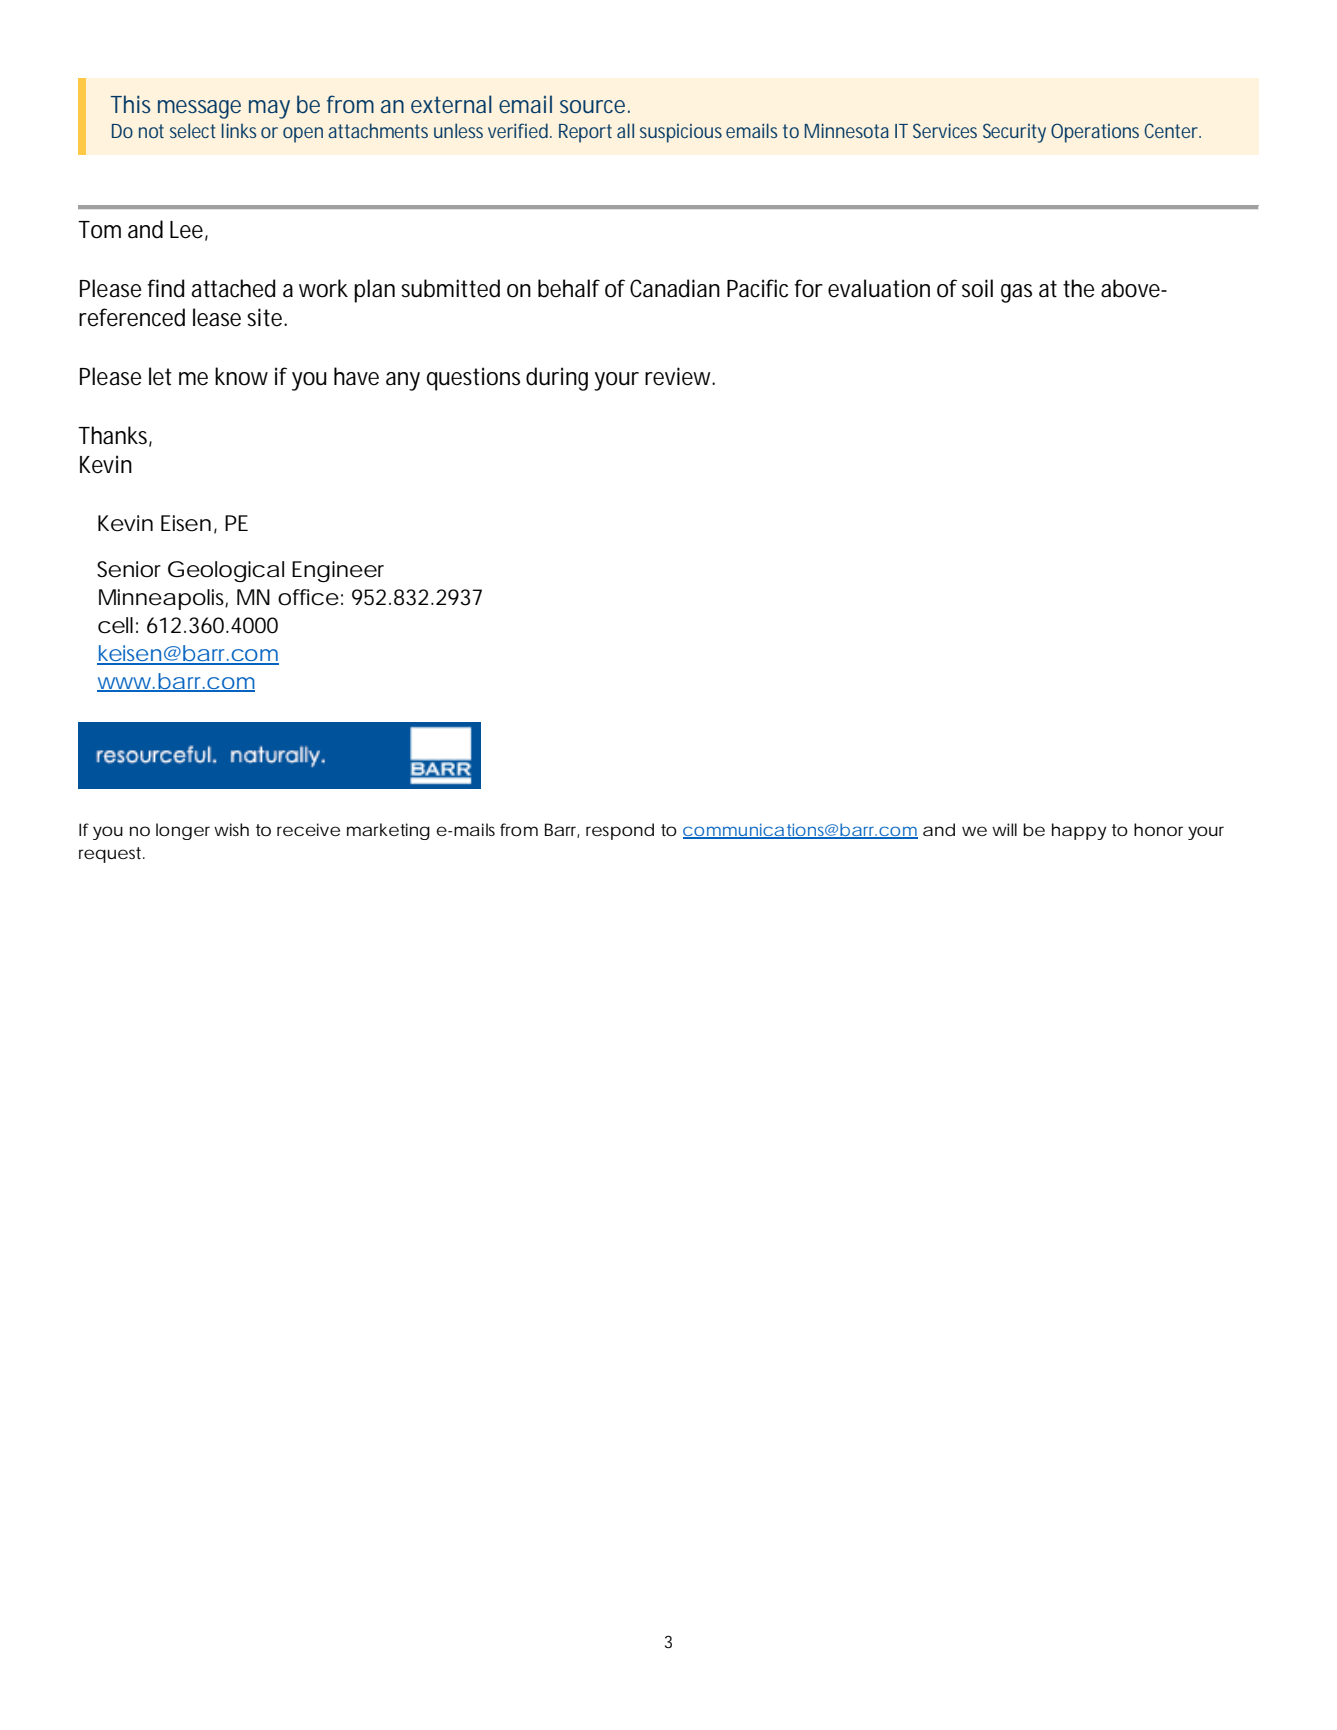 The height and width of the image is (1730, 1337). I want to click on Canadian, so click(675, 288).
